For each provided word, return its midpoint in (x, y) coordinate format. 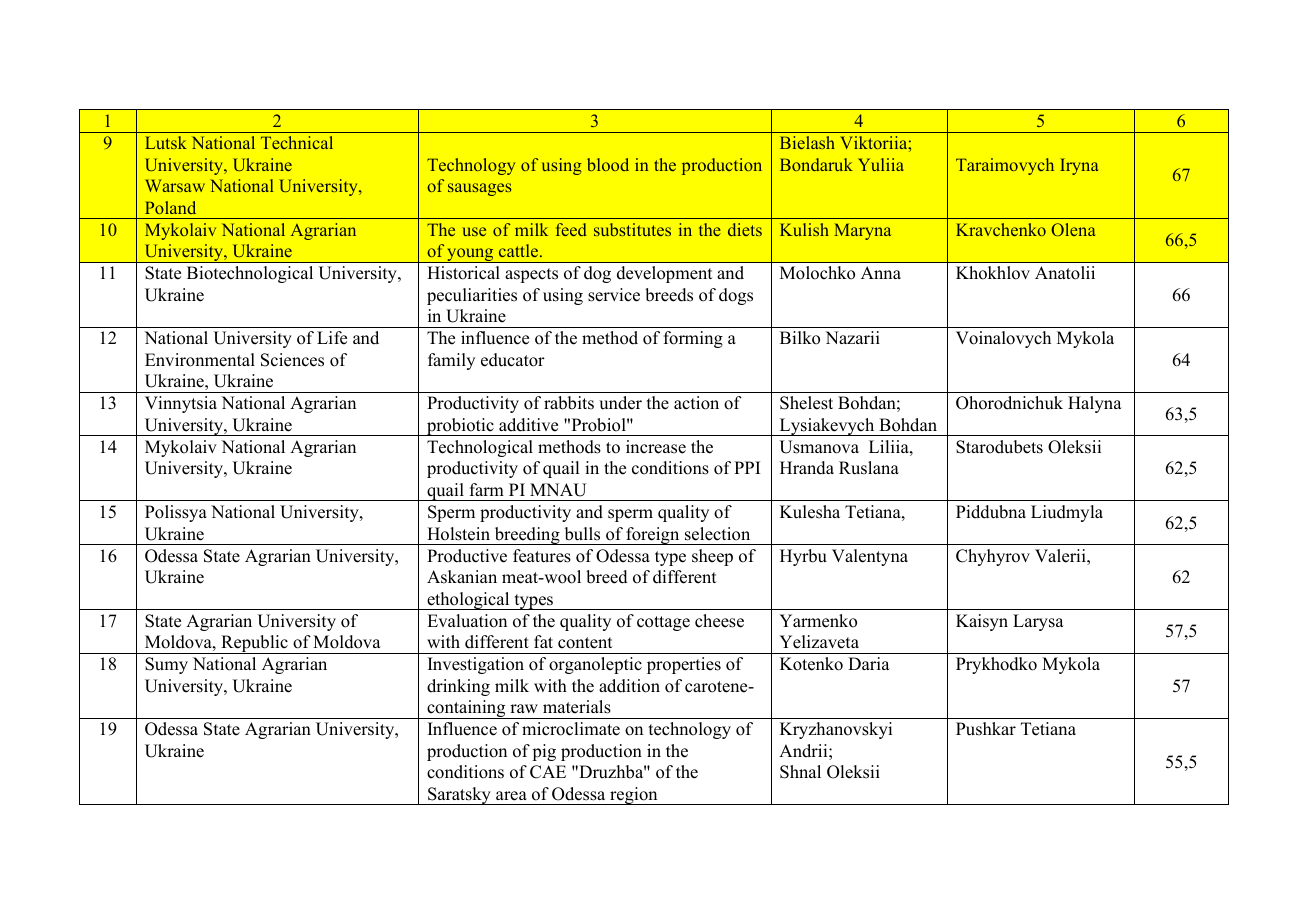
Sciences (292, 360)
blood (608, 164)
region (634, 796)
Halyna (1095, 404)
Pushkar (986, 729)
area (511, 796)
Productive (467, 556)
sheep (712, 557)
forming (693, 339)
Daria (869, 663)
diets (745, 229)
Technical (297, 142)
